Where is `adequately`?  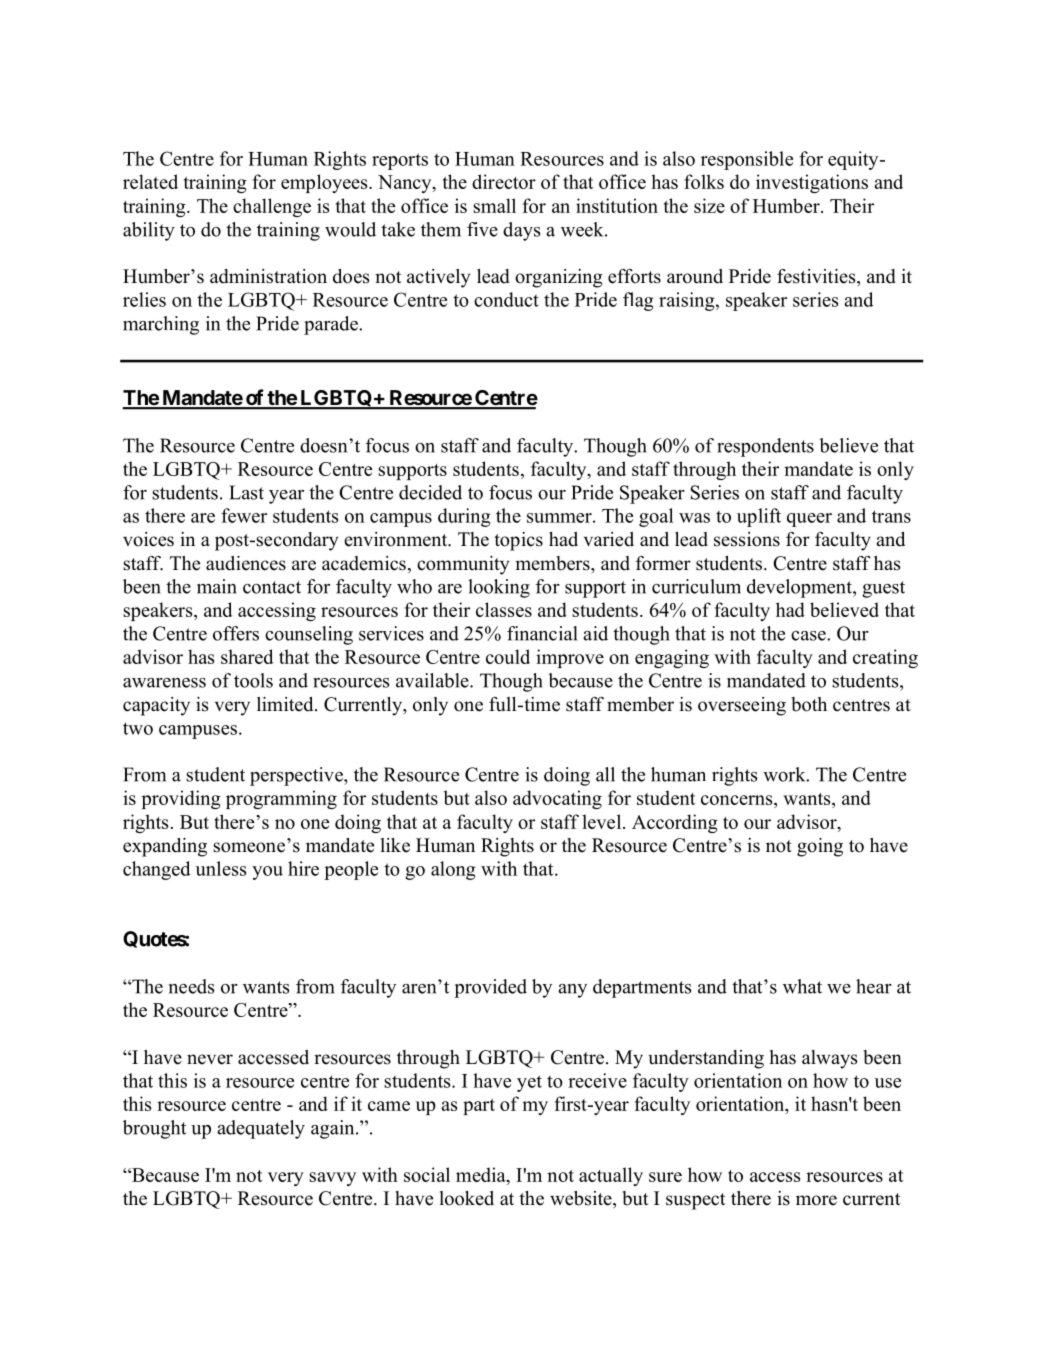
adequately is located at coordinates (261, 1129).
